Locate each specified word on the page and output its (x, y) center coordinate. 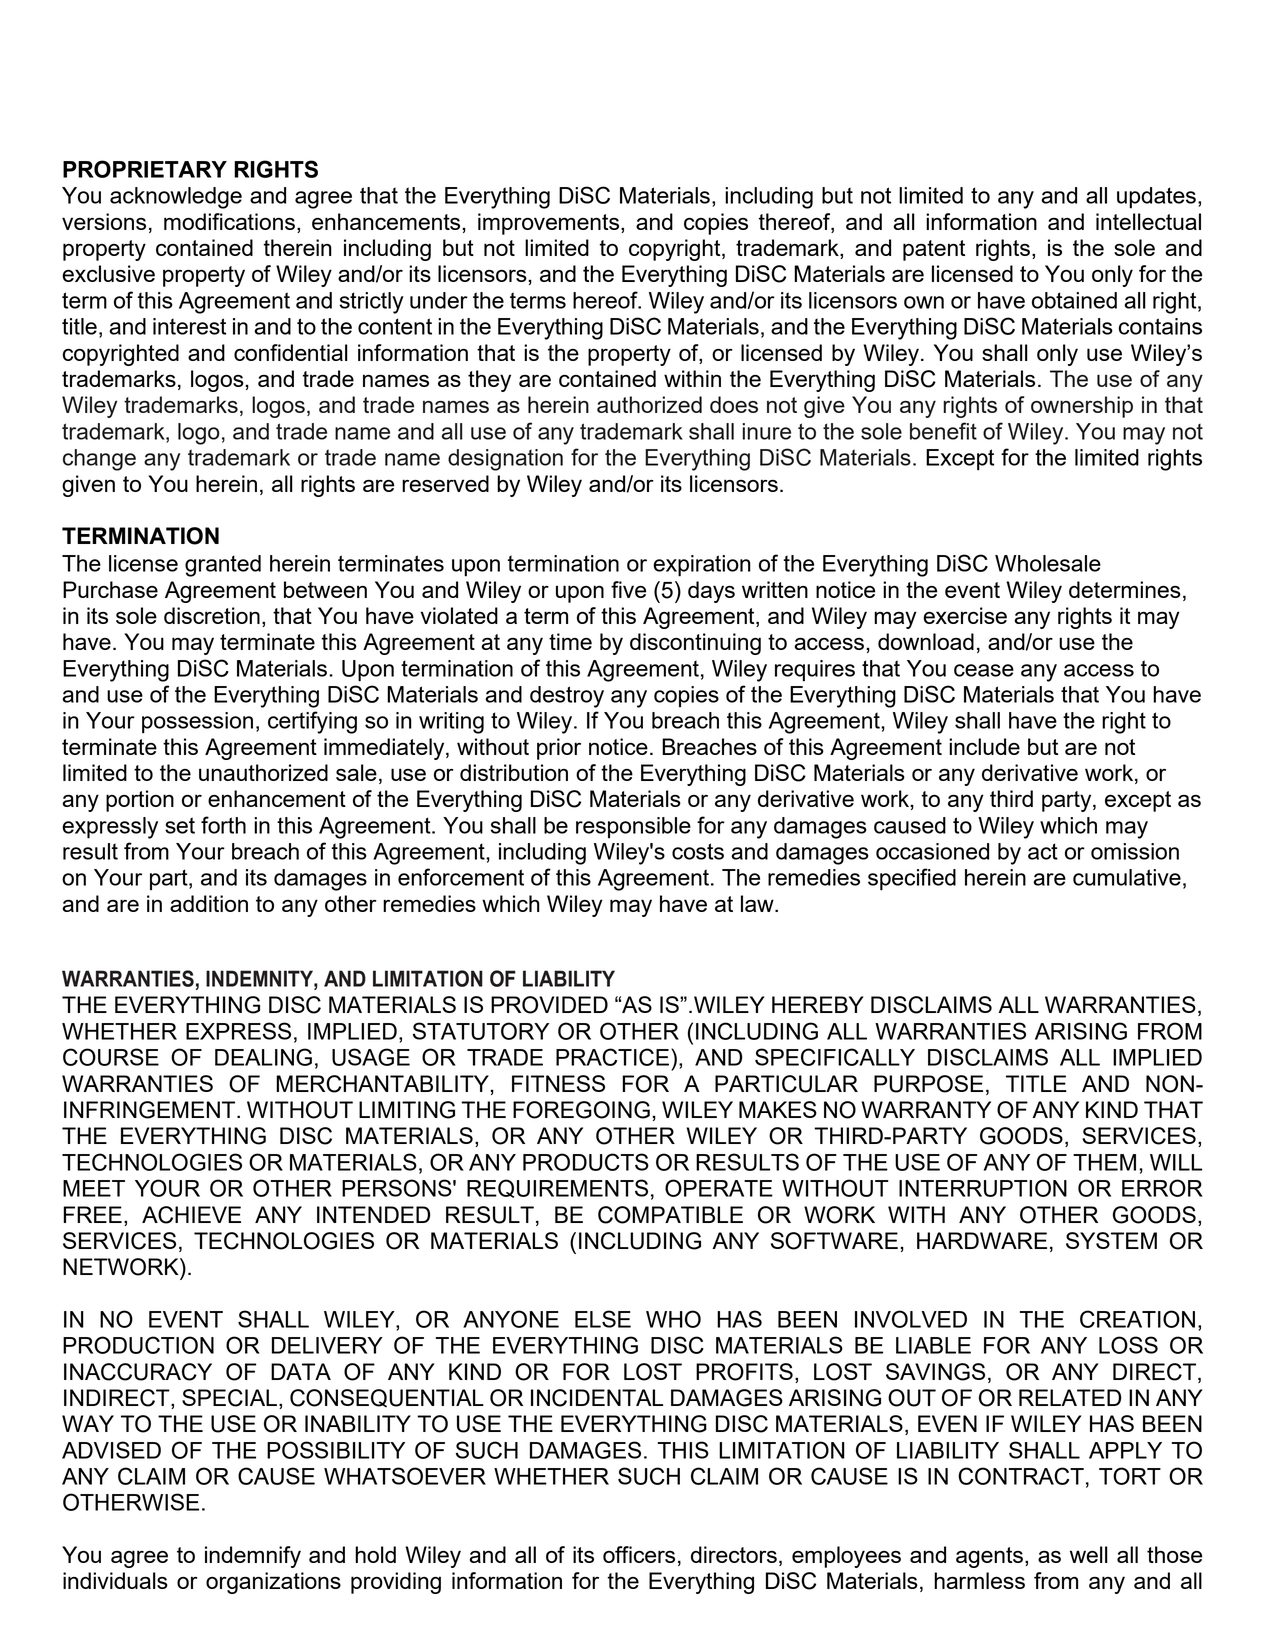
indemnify (253, 1557)
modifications (229, 221)
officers (639, 1554)
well (1089, 1554)
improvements (550, 224)
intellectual (1148, 221)
